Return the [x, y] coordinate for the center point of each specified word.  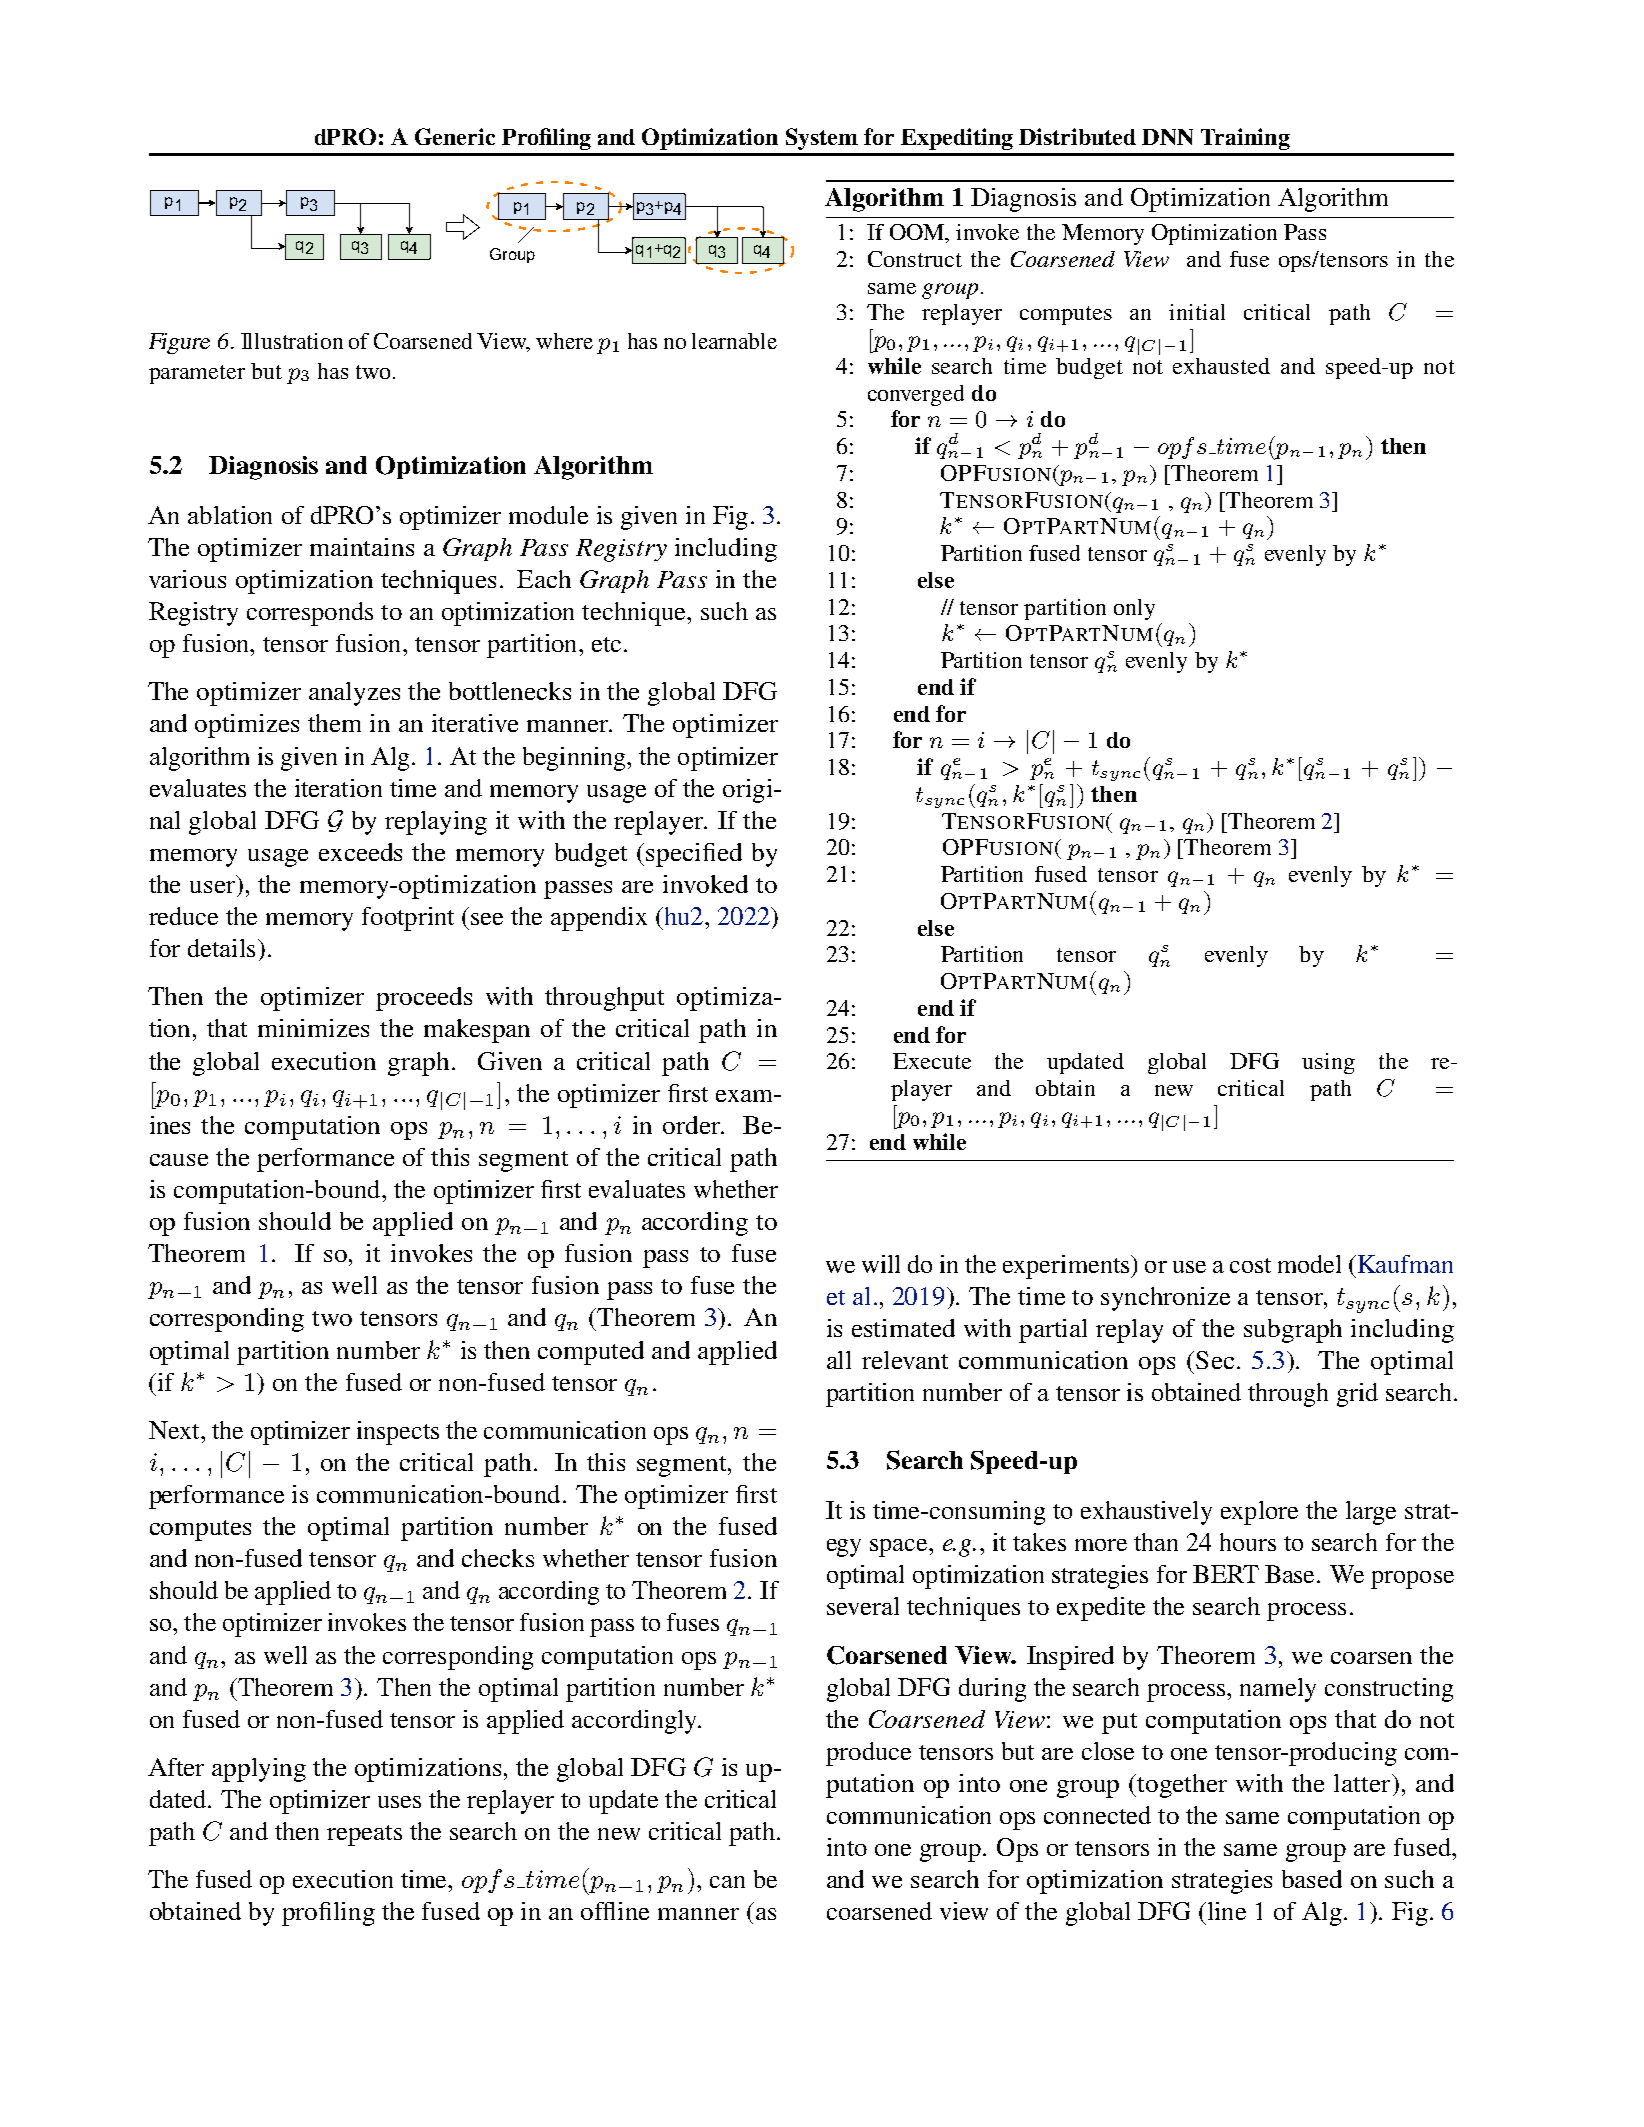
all [839, 1360]
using [1328, 1063]
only [1134, 609]
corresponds [310, 614]
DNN [1167, 137]
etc [606, 644]
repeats [364, 1835]
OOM [918, 233]
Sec [1215, 1360]
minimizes [313, 1028]
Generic [455, 136]
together [1182, 1786]
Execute [932, 1061]
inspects [398, 1433]
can [727, 1882]
